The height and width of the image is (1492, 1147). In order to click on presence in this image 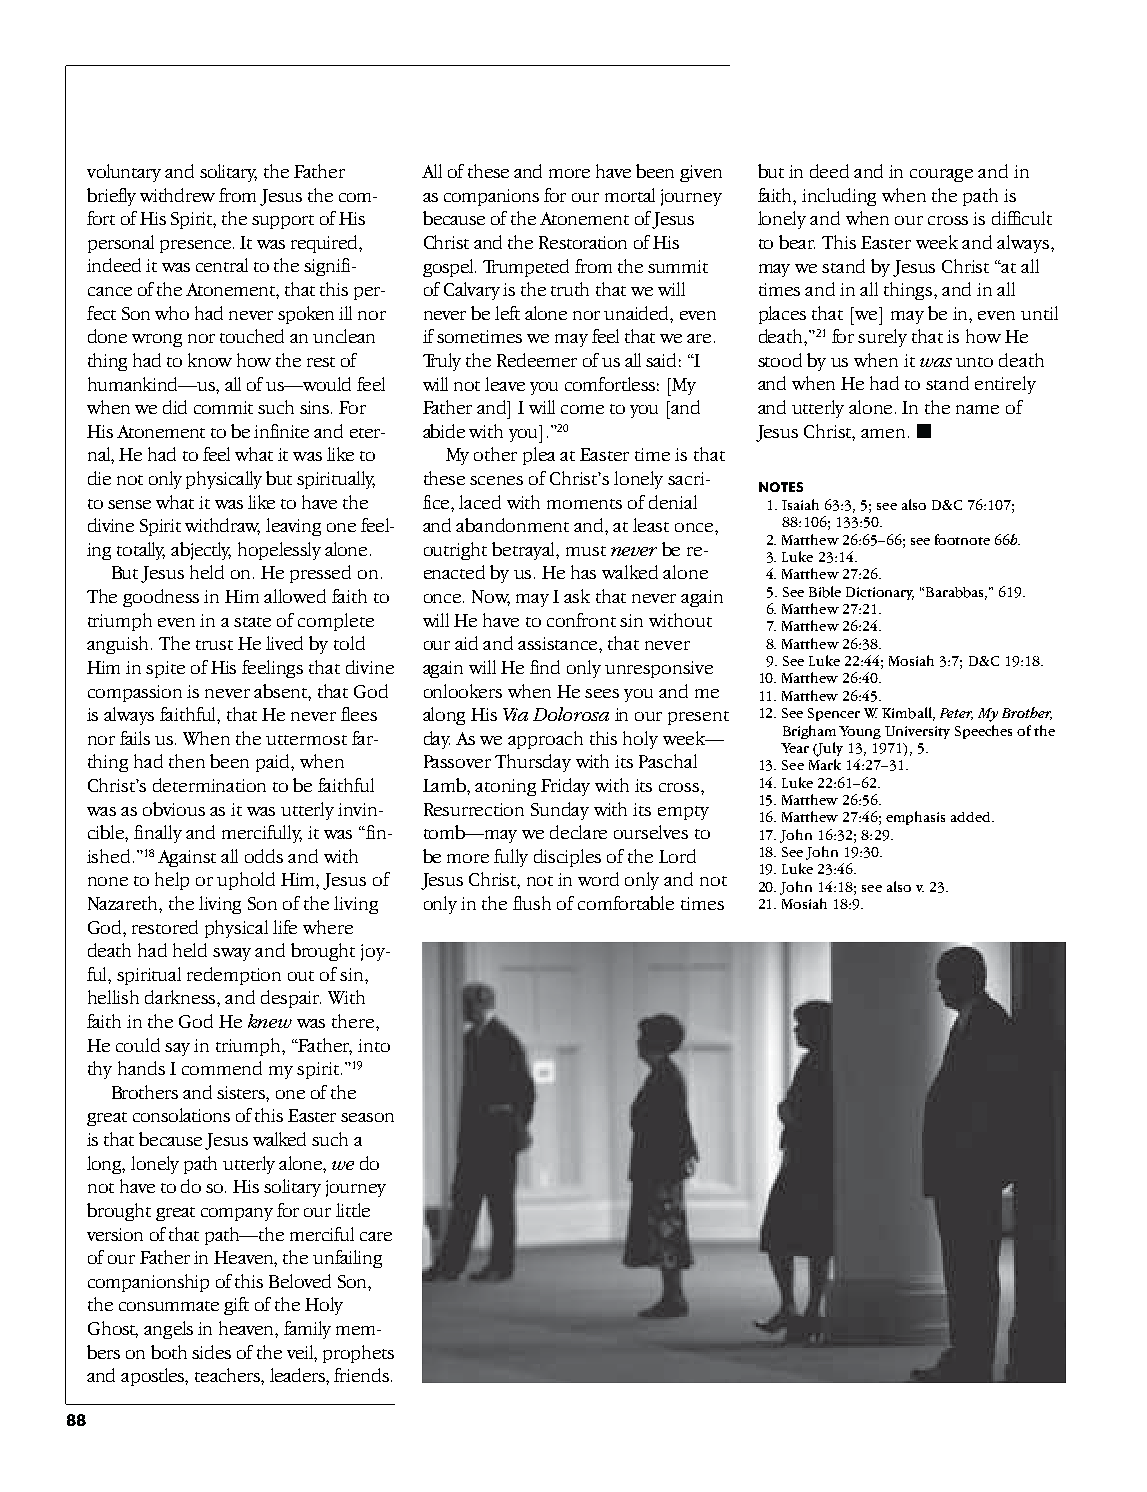, I will do `click(197, 246)`.
